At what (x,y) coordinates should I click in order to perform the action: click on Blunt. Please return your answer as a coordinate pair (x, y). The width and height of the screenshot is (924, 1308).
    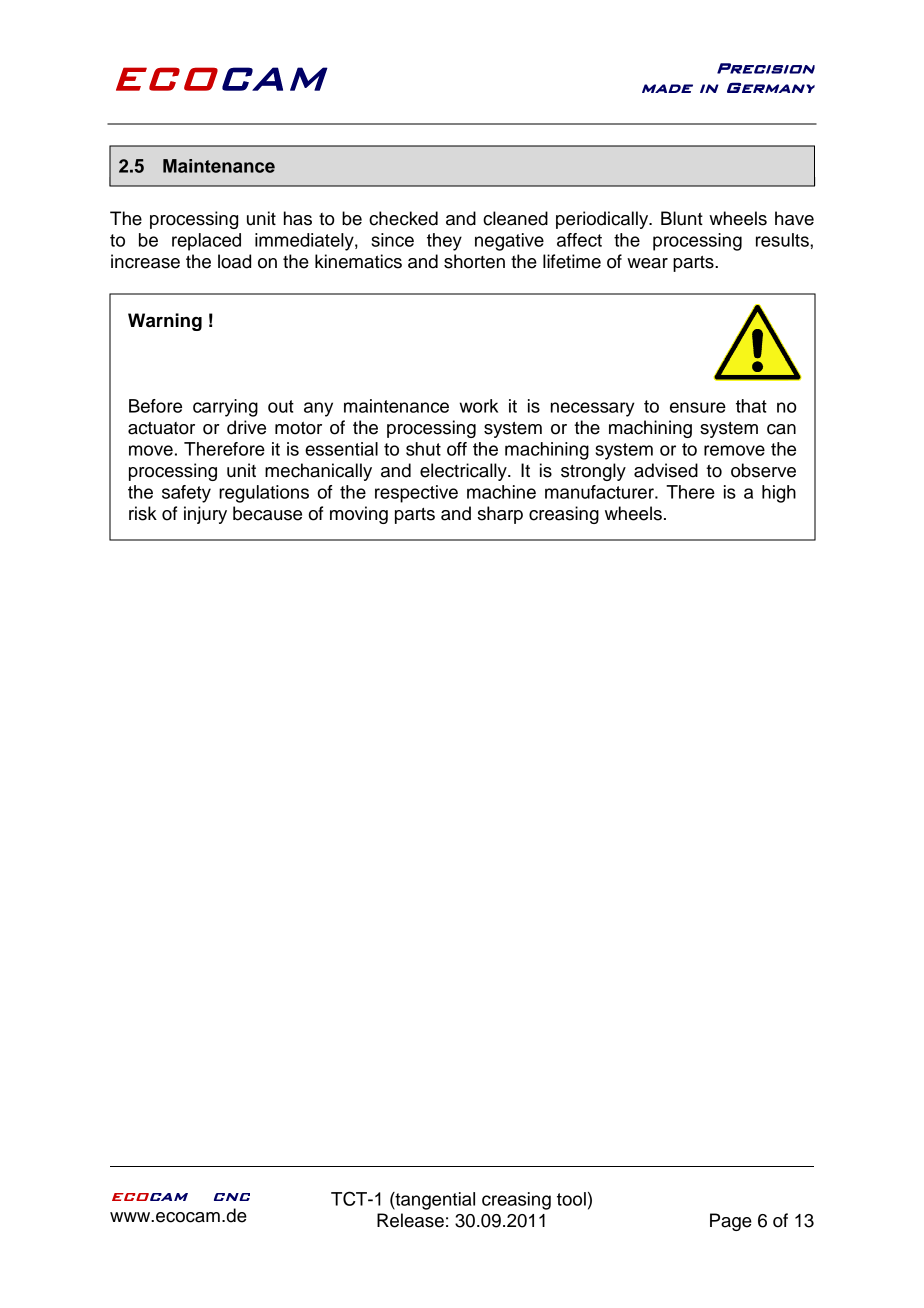
    Looking at the image, I should click on (682, 218).
